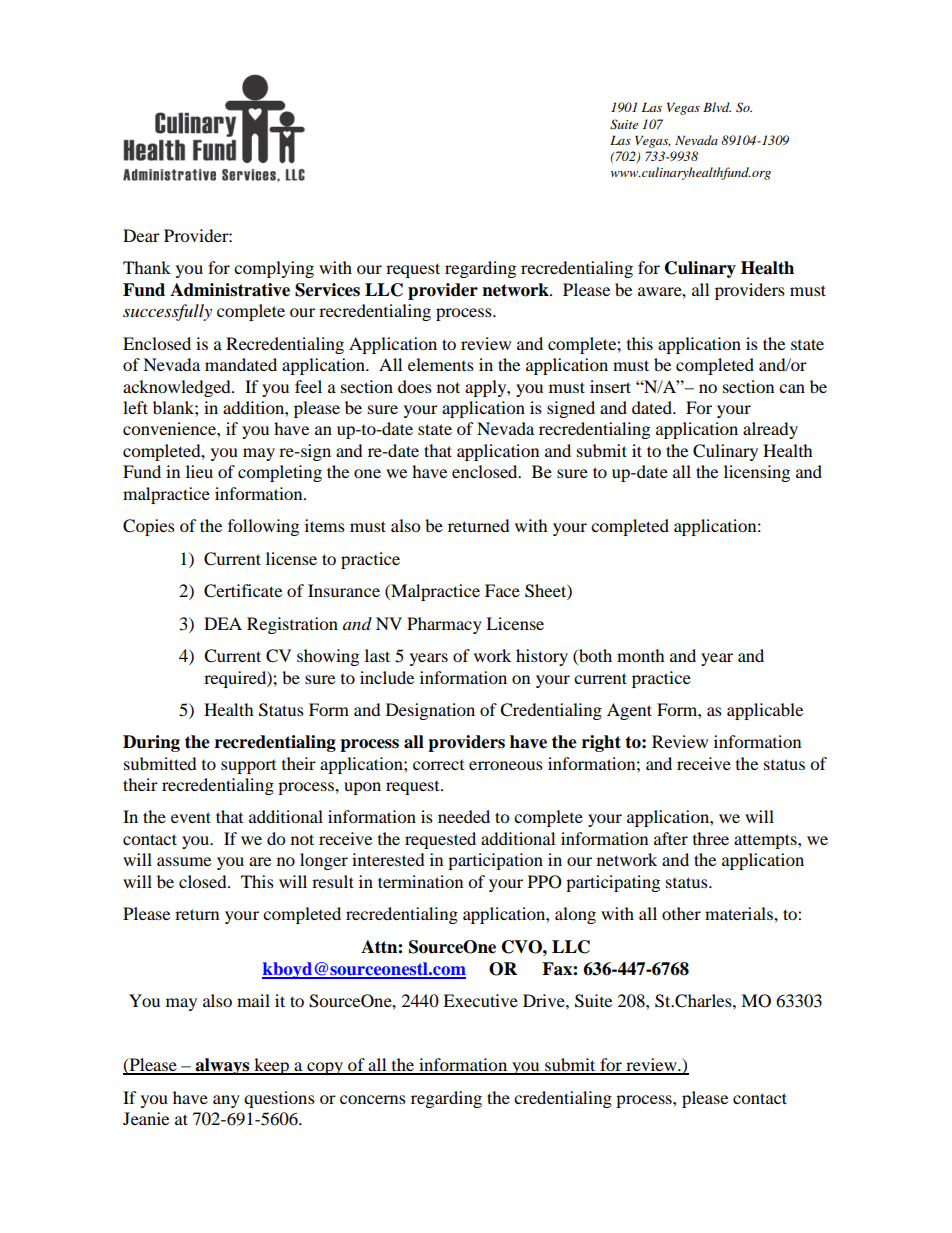 The height and width of the document is (1233, 952). Describe the element at coordinates (765, 711) in the document. I see `applicable` at that location.
